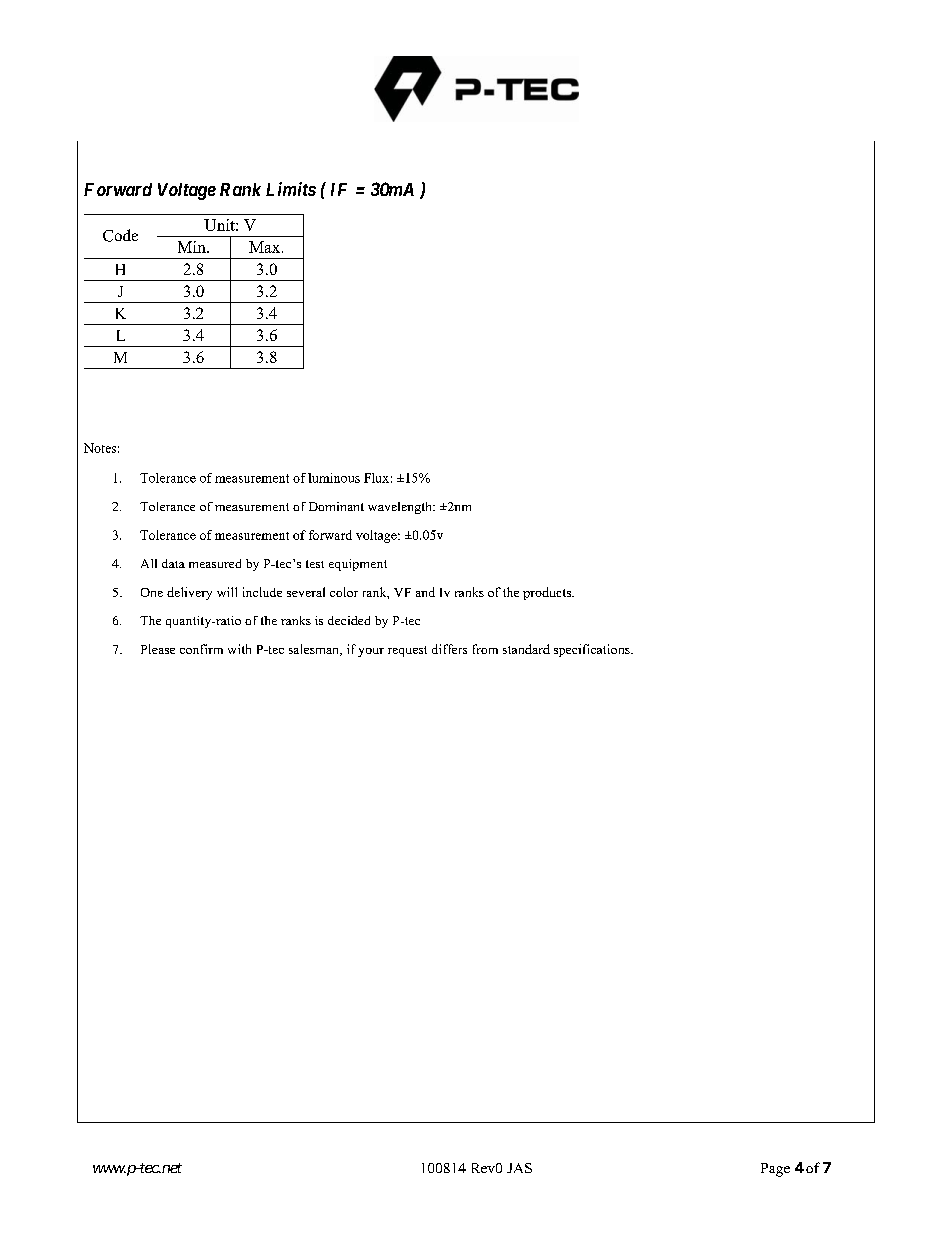 The width and height of the document is (952, 1233). I want to click on Page, so click(775, 1170).
